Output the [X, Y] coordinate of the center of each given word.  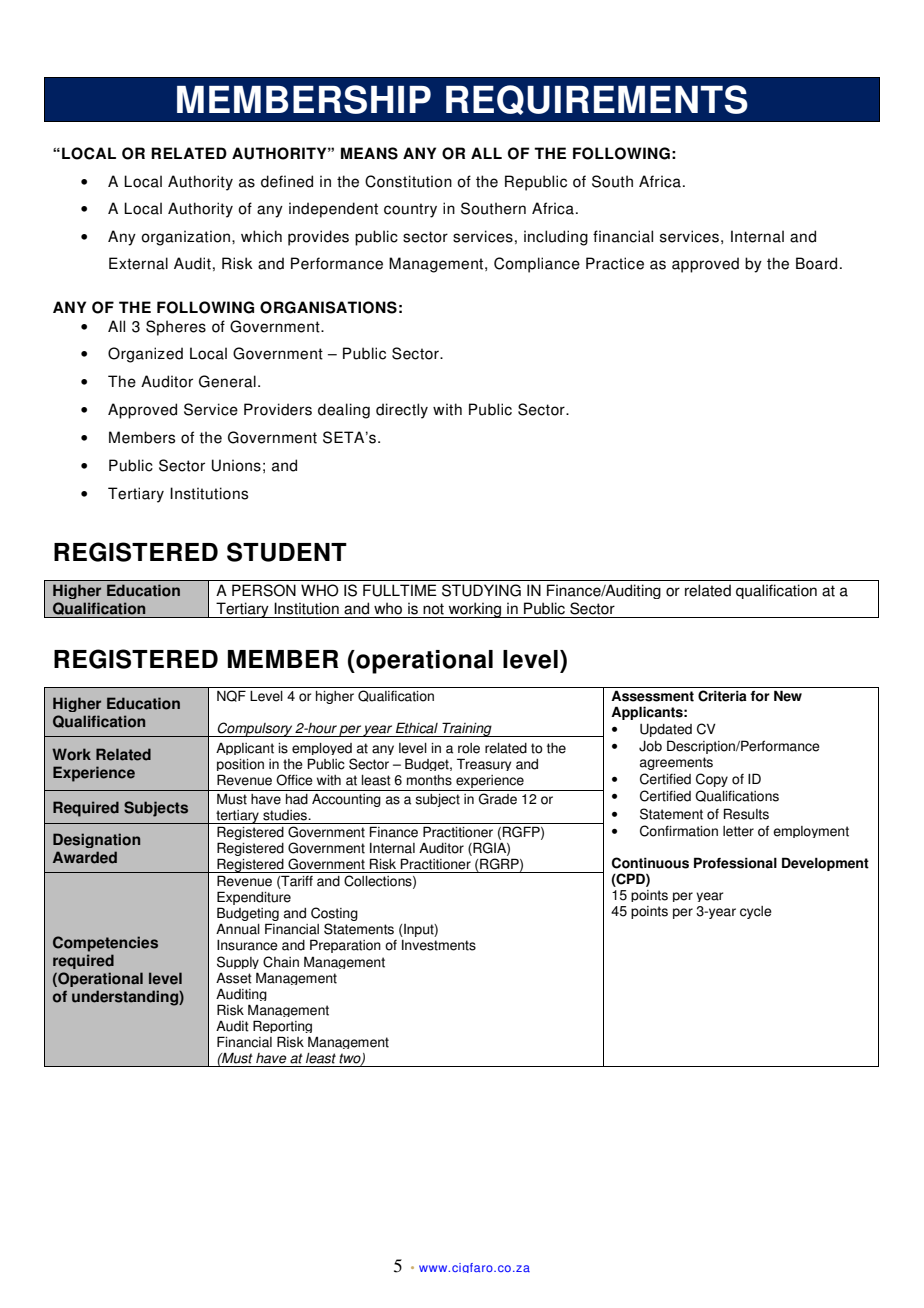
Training [467, 729]
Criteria [722, 696]
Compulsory [255, 729]
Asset [234, 978]
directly [402, 411]
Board [816, 263]
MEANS [369, 153]
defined [287, 181]
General [227, 381]
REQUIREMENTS [597, 100]
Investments [439, 945]
